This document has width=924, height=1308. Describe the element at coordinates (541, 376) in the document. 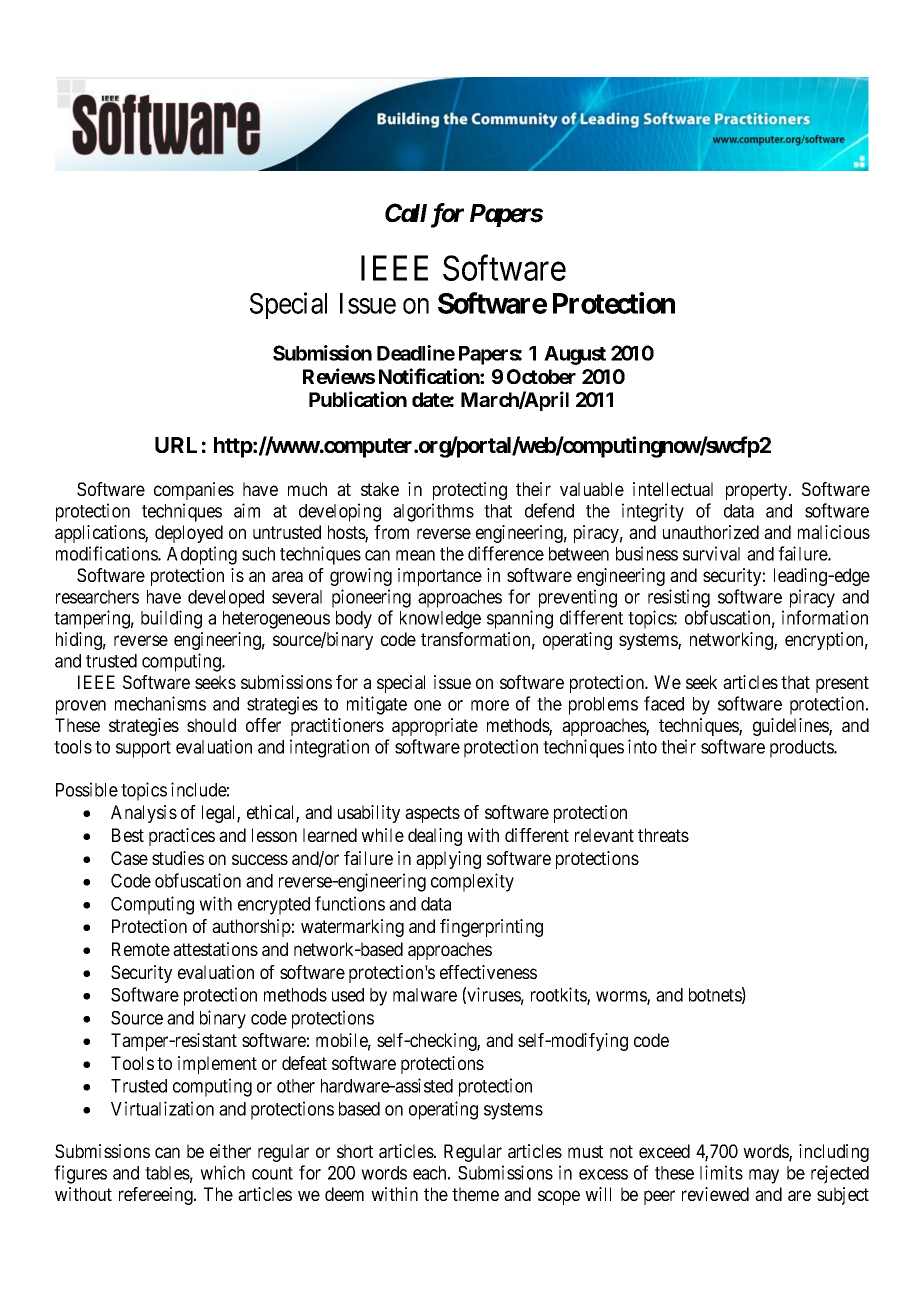

I see `October` at that location.
